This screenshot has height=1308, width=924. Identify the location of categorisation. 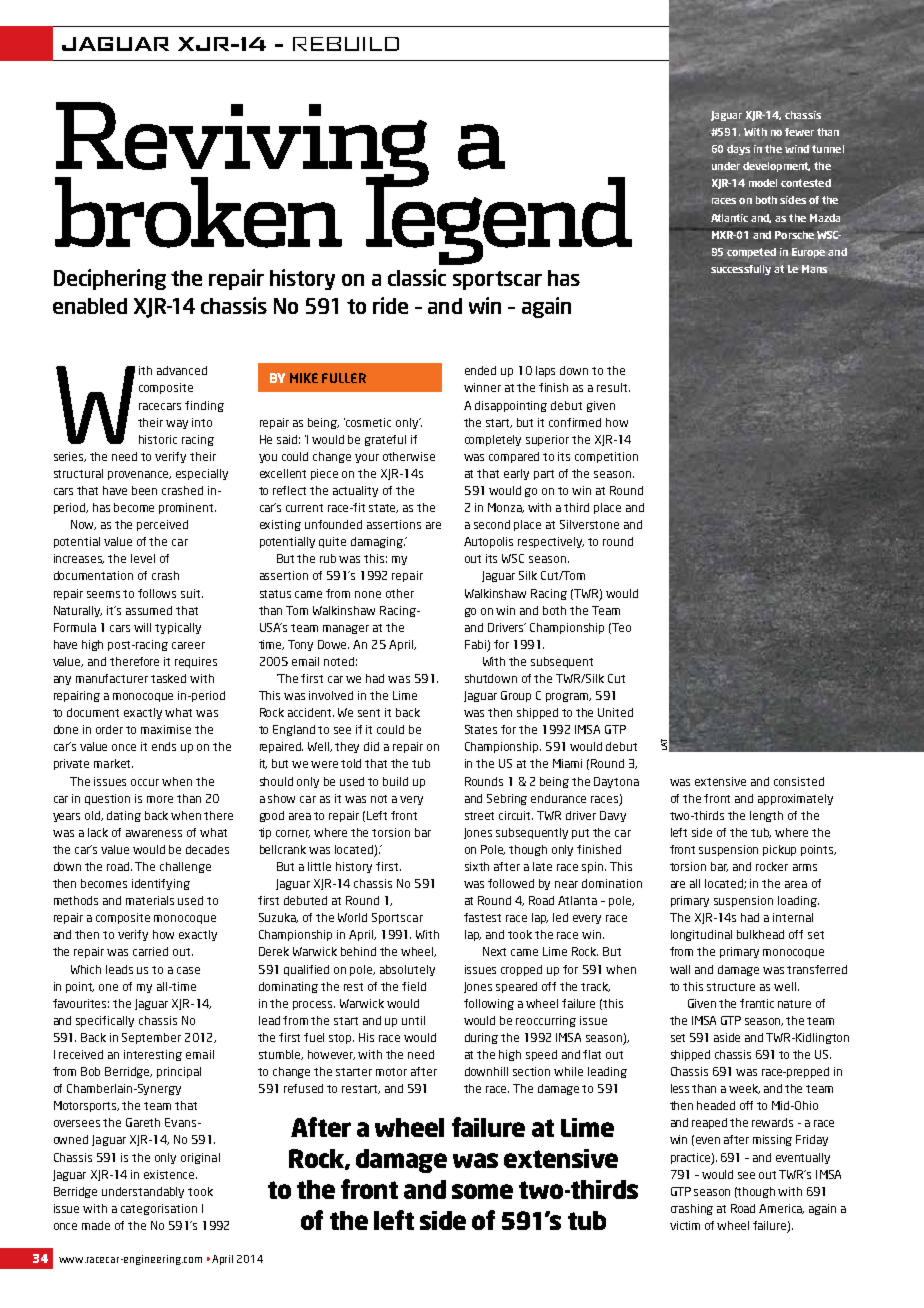
(159, 1209).
